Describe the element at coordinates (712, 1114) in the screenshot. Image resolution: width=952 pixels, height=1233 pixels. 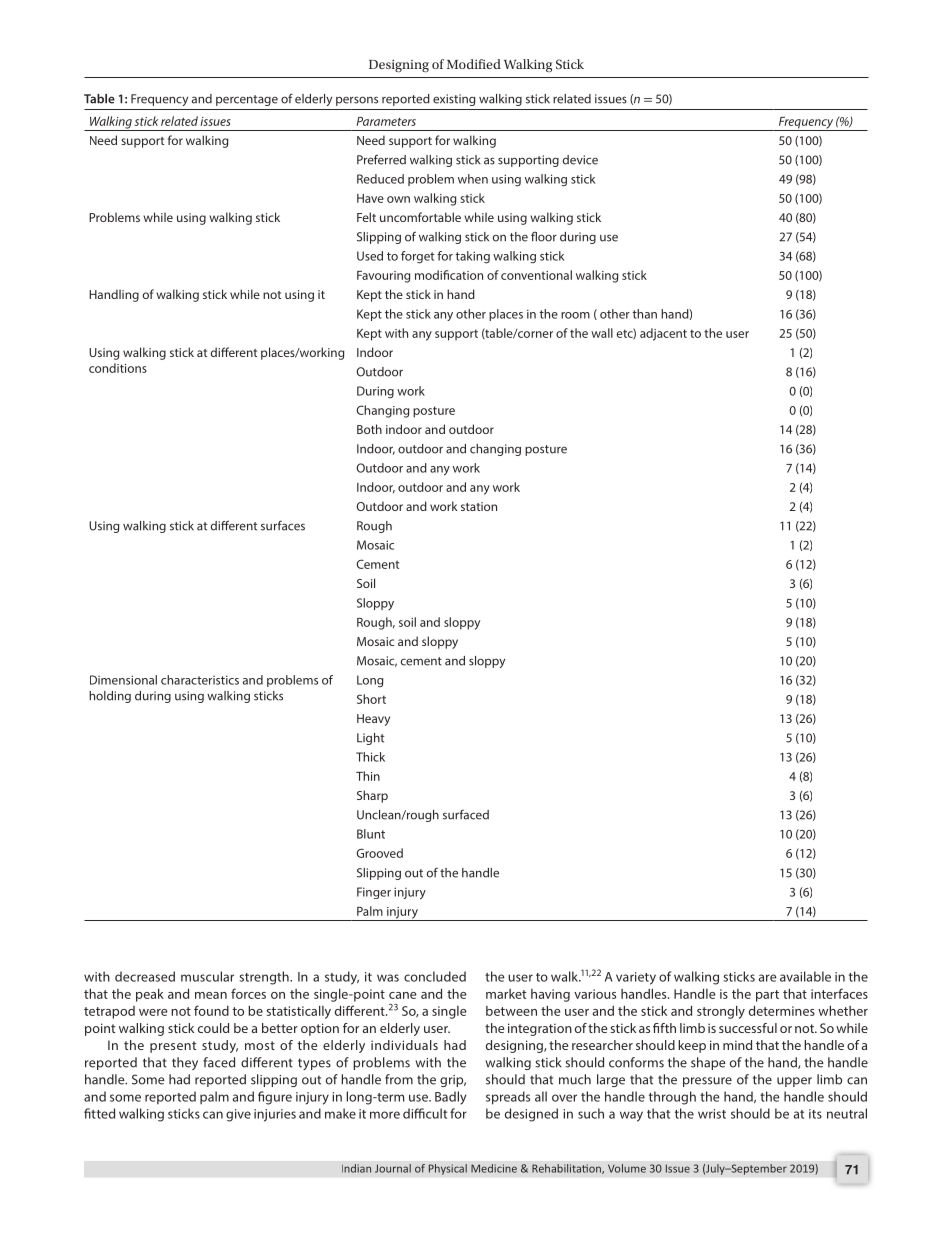
I see `wrist` at that location.
